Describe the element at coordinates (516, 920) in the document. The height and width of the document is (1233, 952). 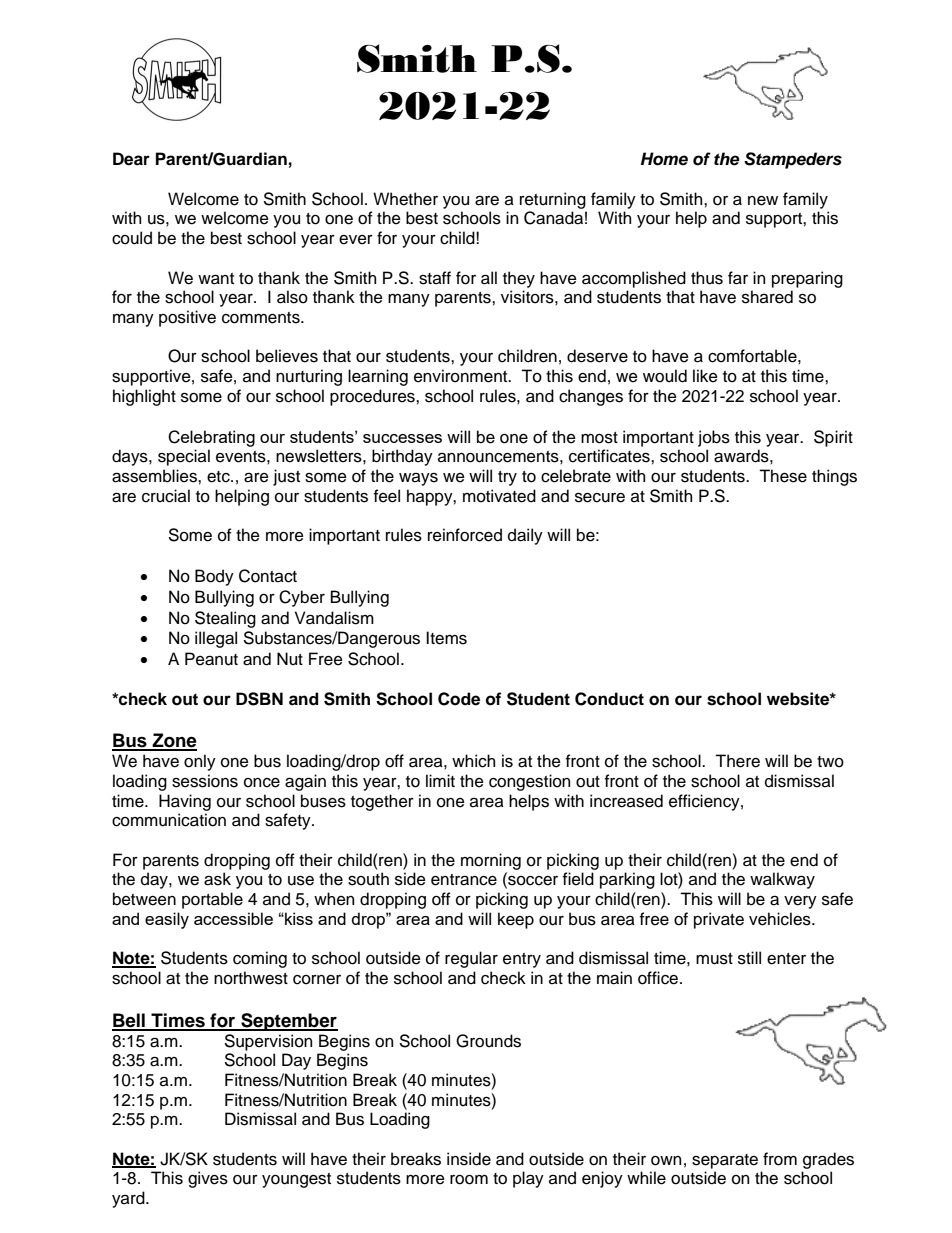
I see `keep` at that location.
